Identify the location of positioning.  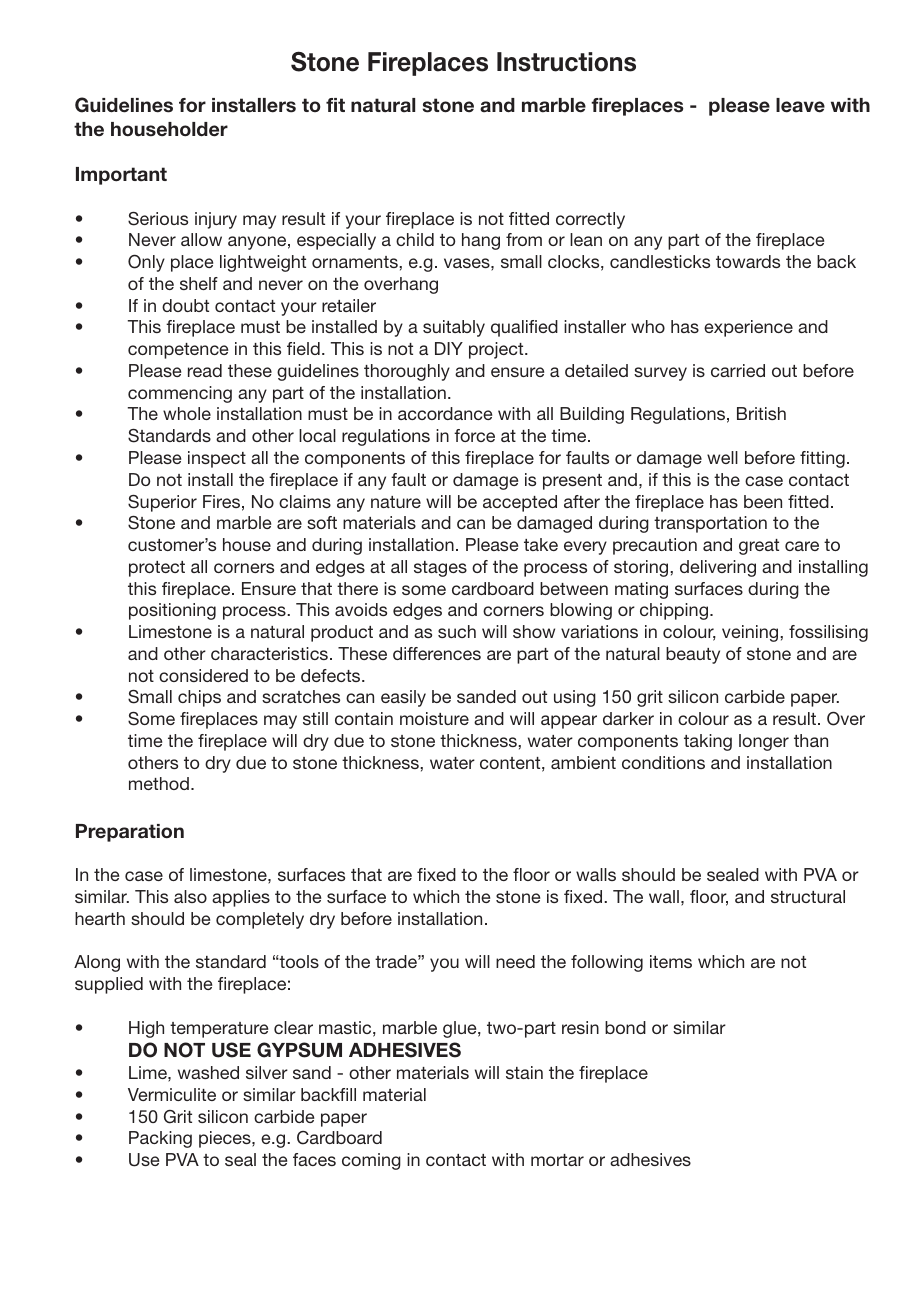
(172, 611).
